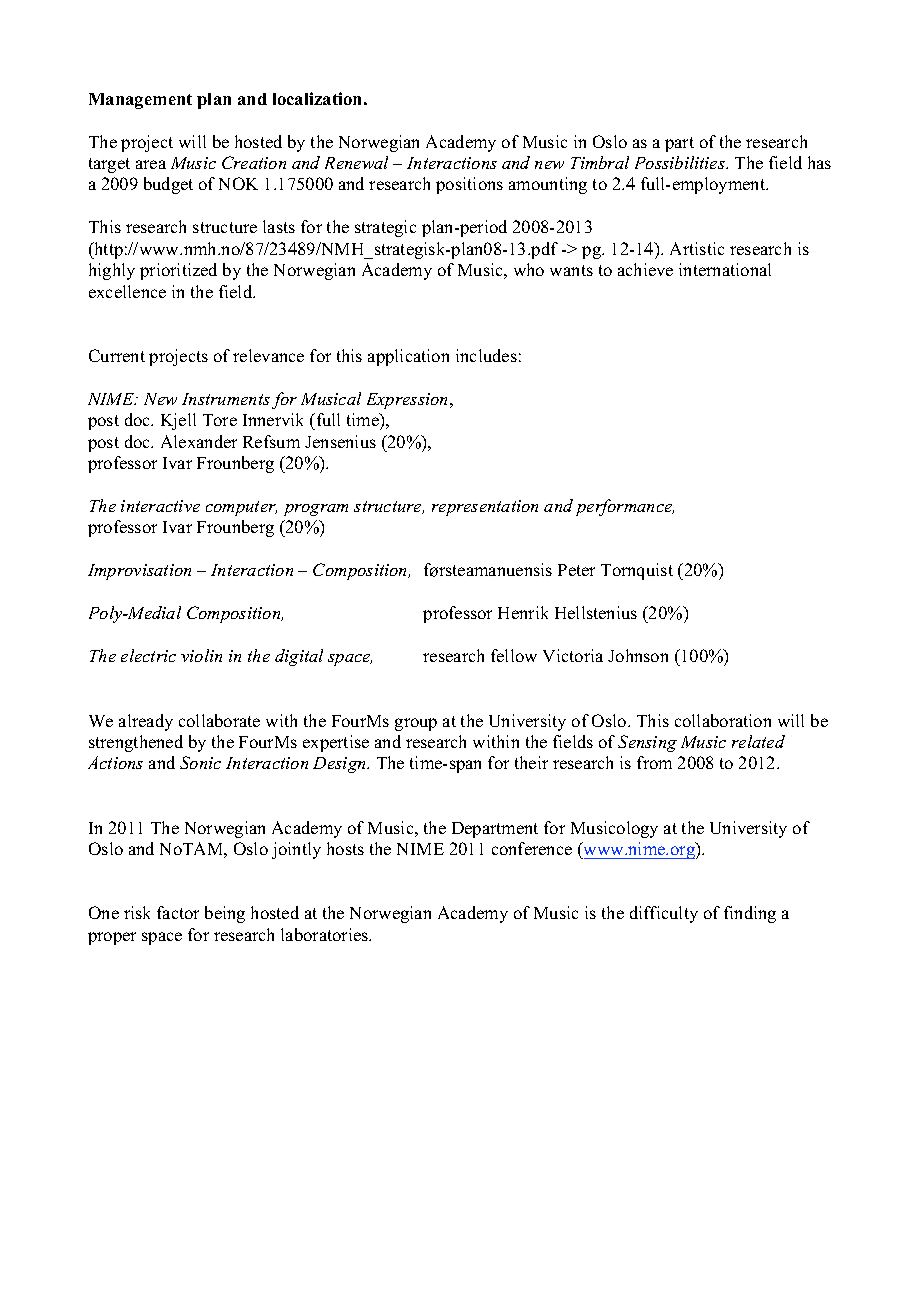  I want to click on conference, so click(532, 848).
